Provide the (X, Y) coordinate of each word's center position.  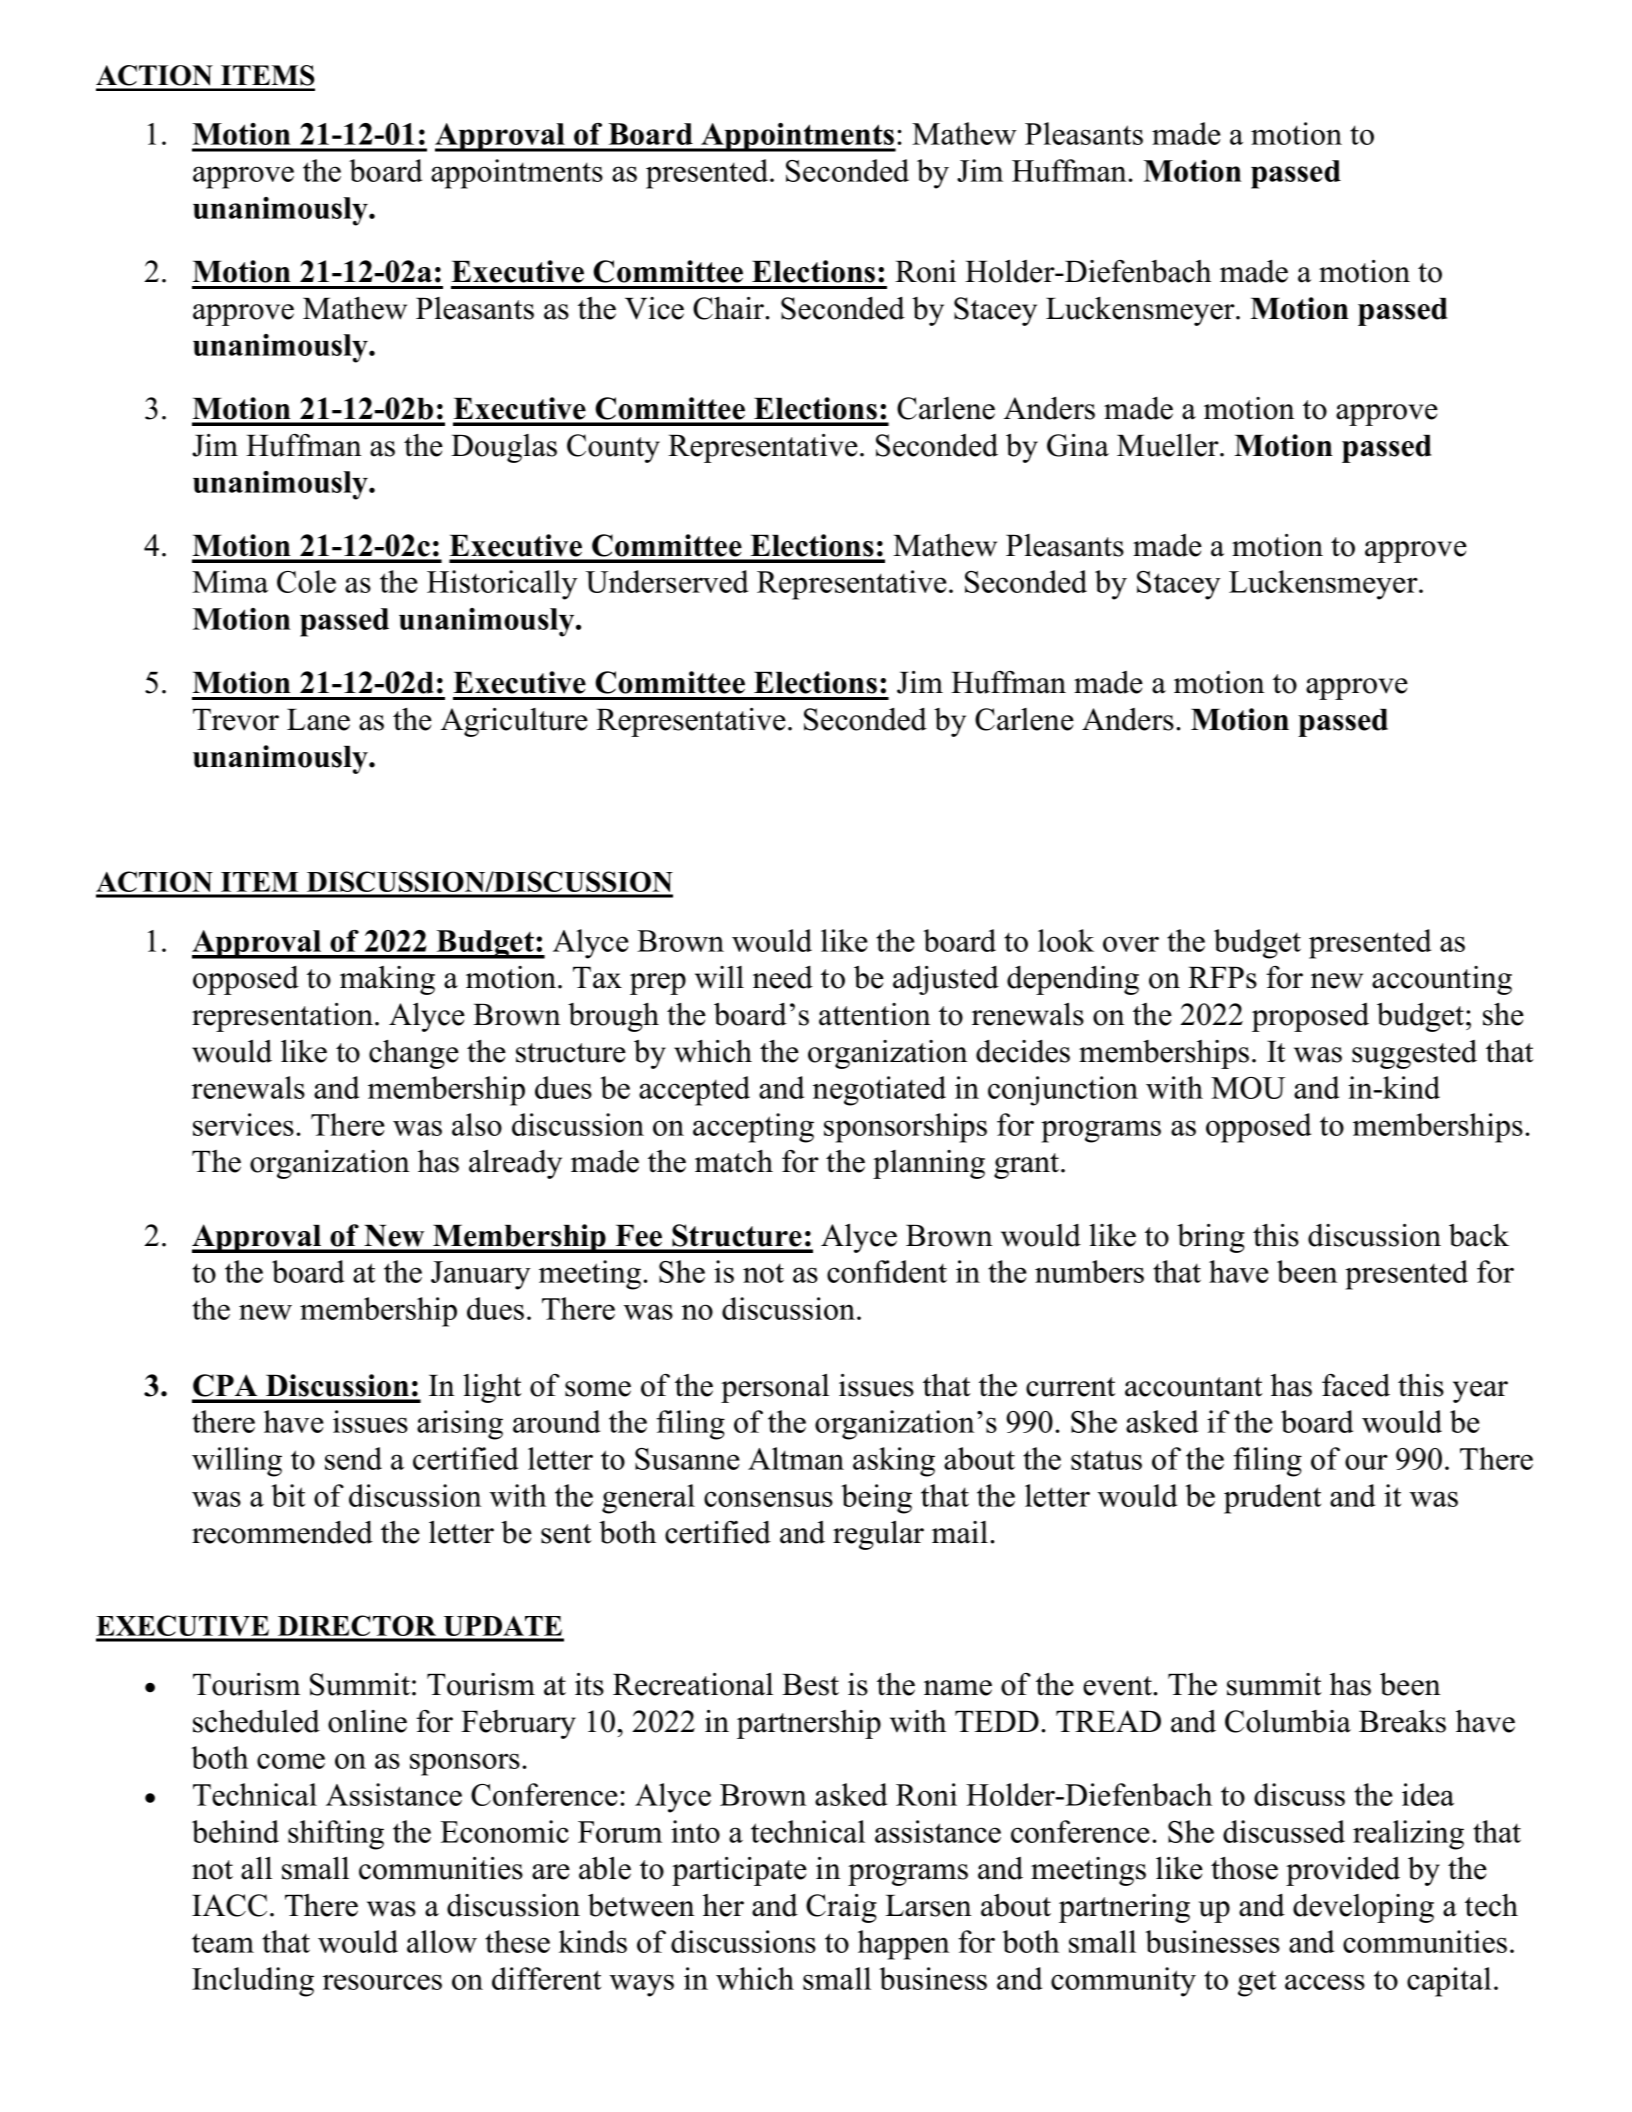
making (387, 980)
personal (775, 1388)
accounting (1442, 980)
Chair (730, 308)
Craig (841, 1908)
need (783, 977)
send (353, 1458)
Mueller (1169, 445)
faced (1356, 1385)
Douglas (504, 448)
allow (442, 1941)
